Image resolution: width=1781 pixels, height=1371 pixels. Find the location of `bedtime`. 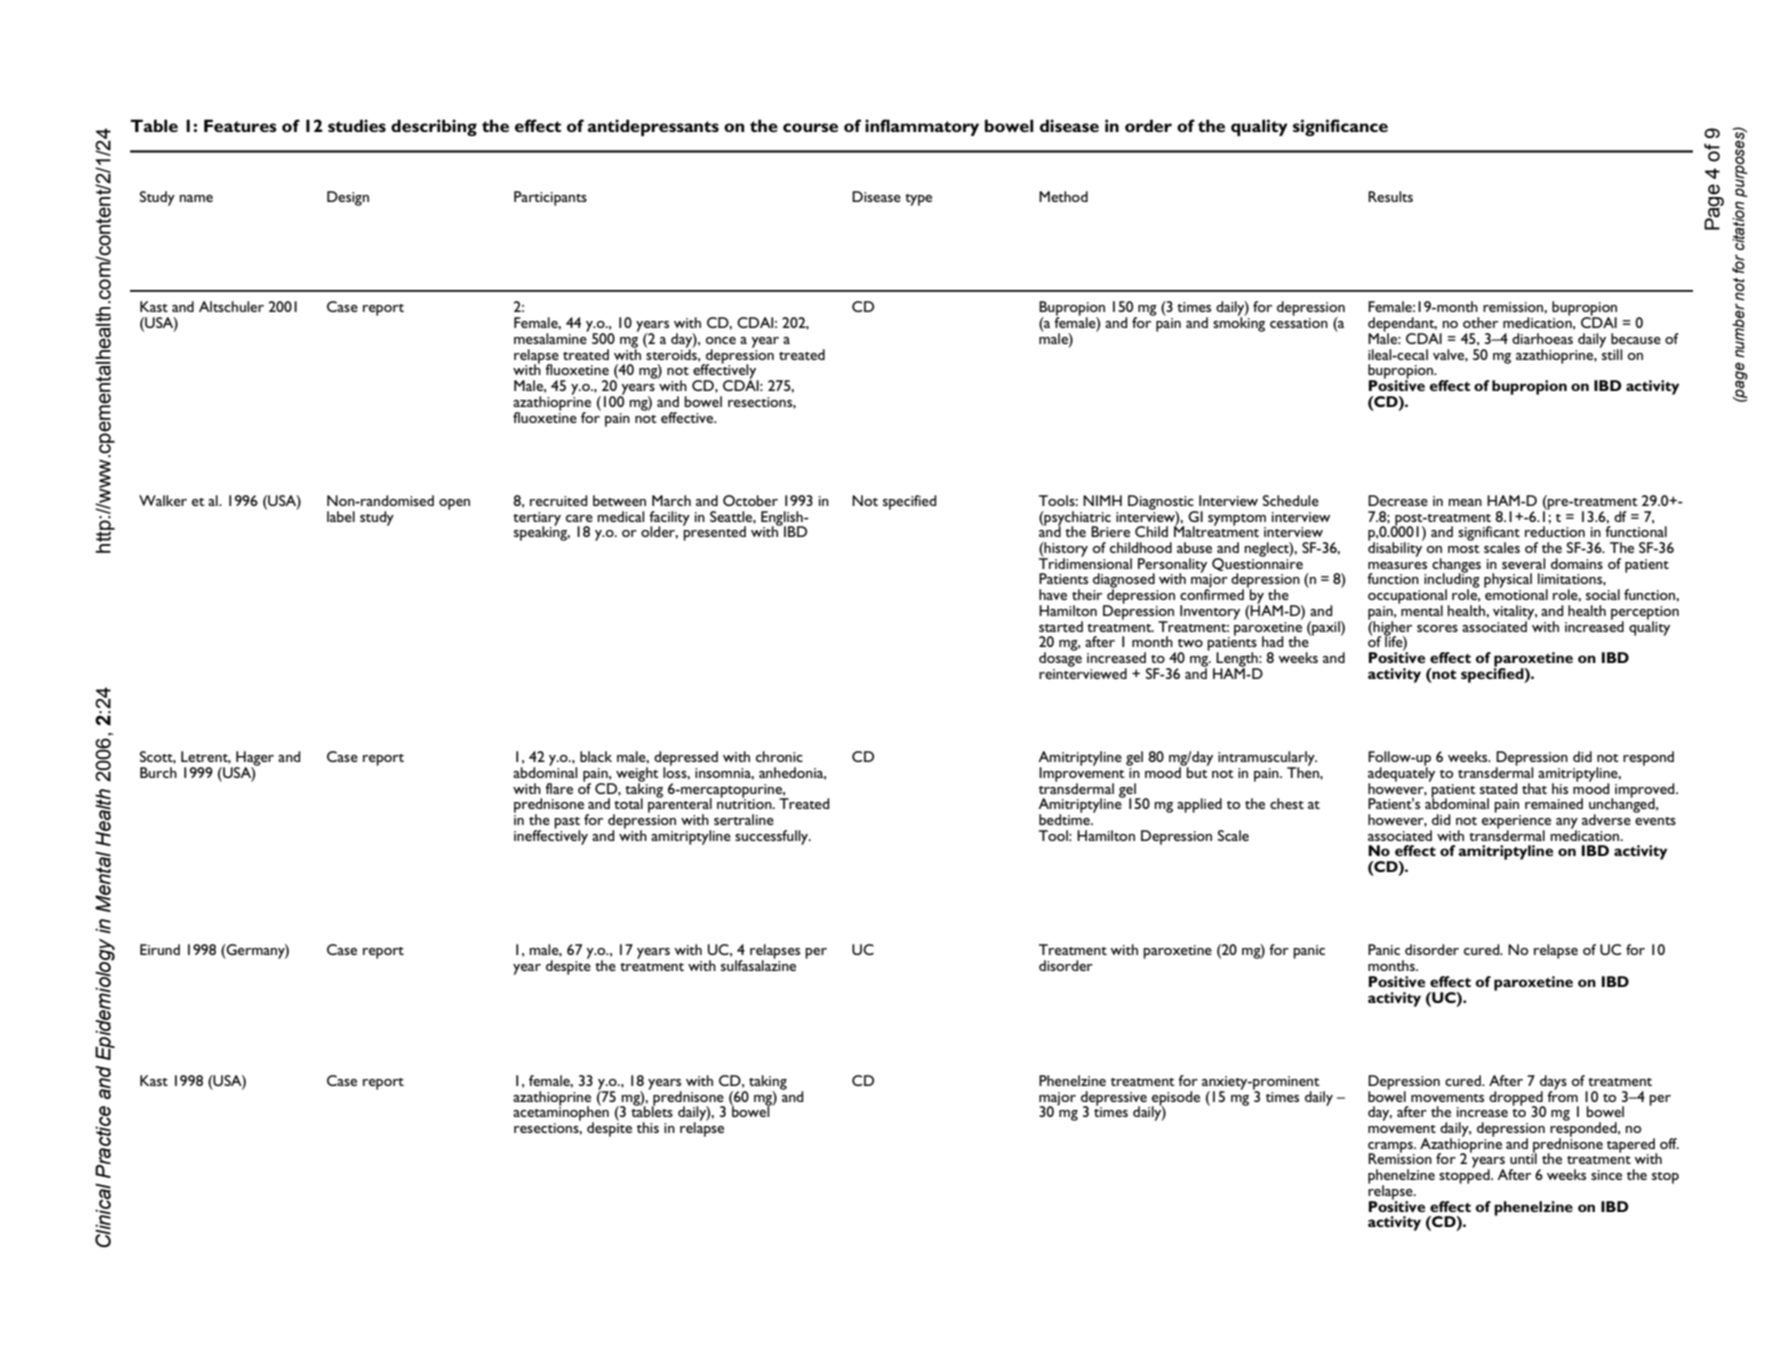

bedtime is located at coordinates (1065, 818).
